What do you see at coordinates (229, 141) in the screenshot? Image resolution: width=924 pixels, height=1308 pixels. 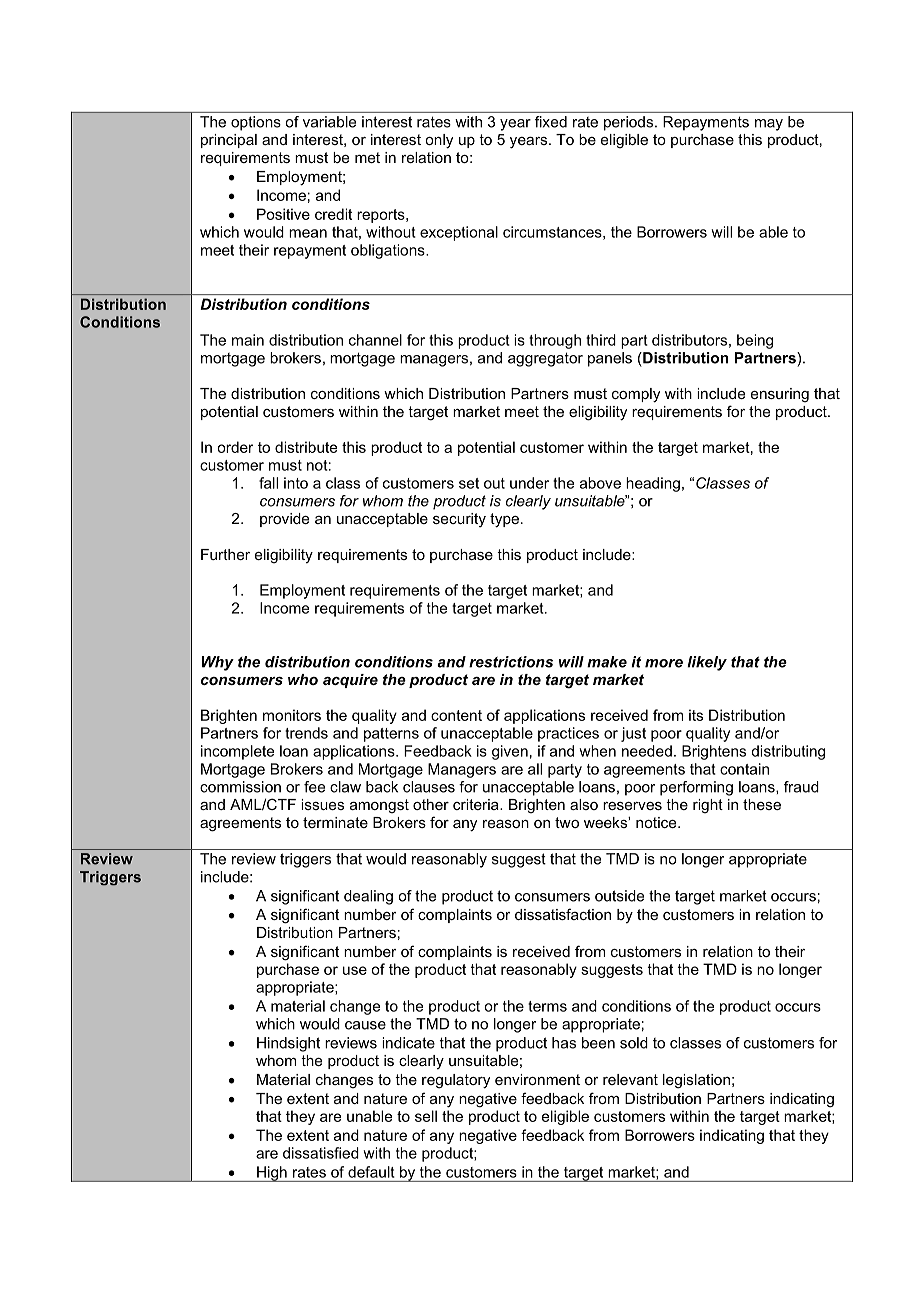 I see `principal` at bounding box center [229, 141].
